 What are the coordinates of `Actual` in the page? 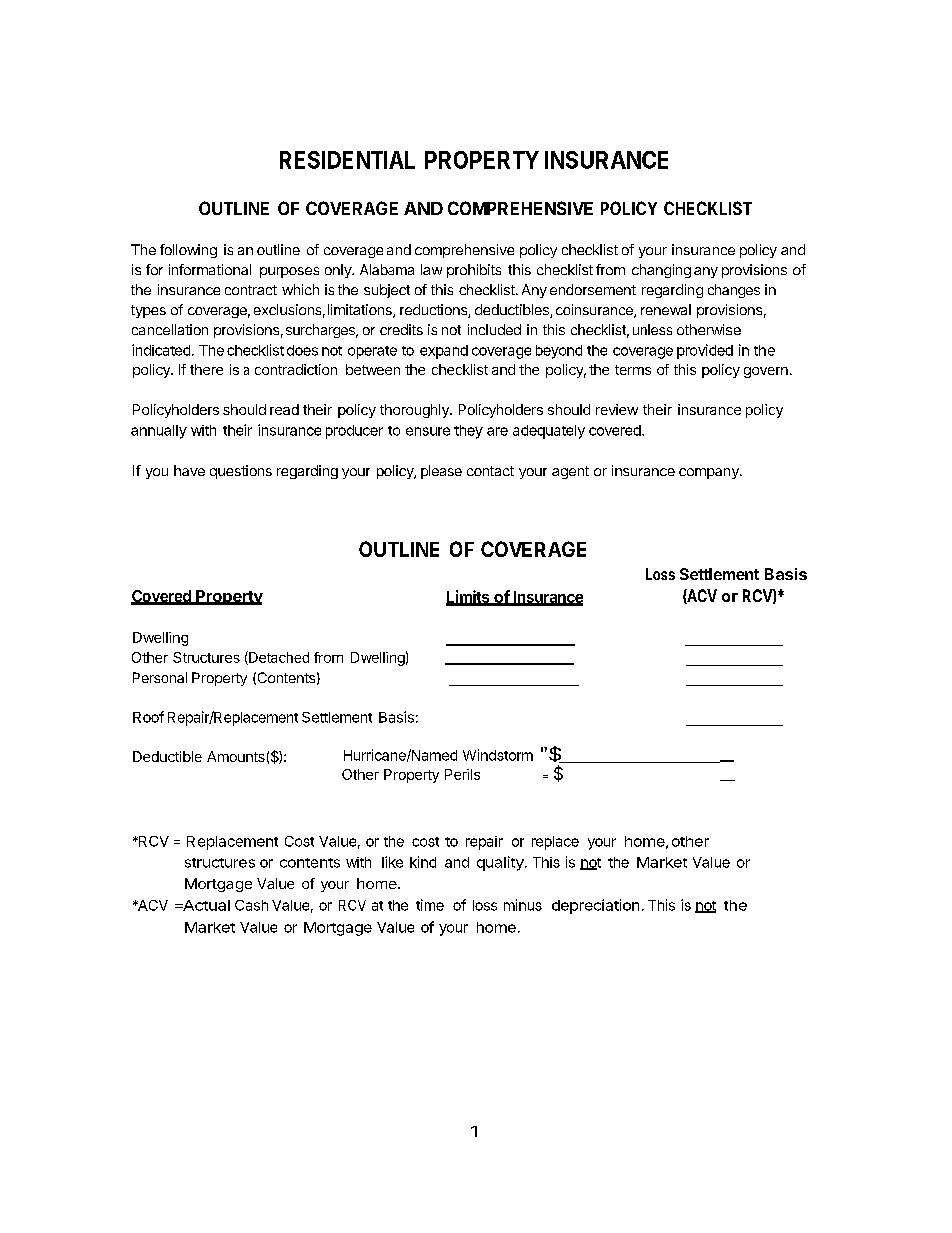 It's located at (205, 905).
